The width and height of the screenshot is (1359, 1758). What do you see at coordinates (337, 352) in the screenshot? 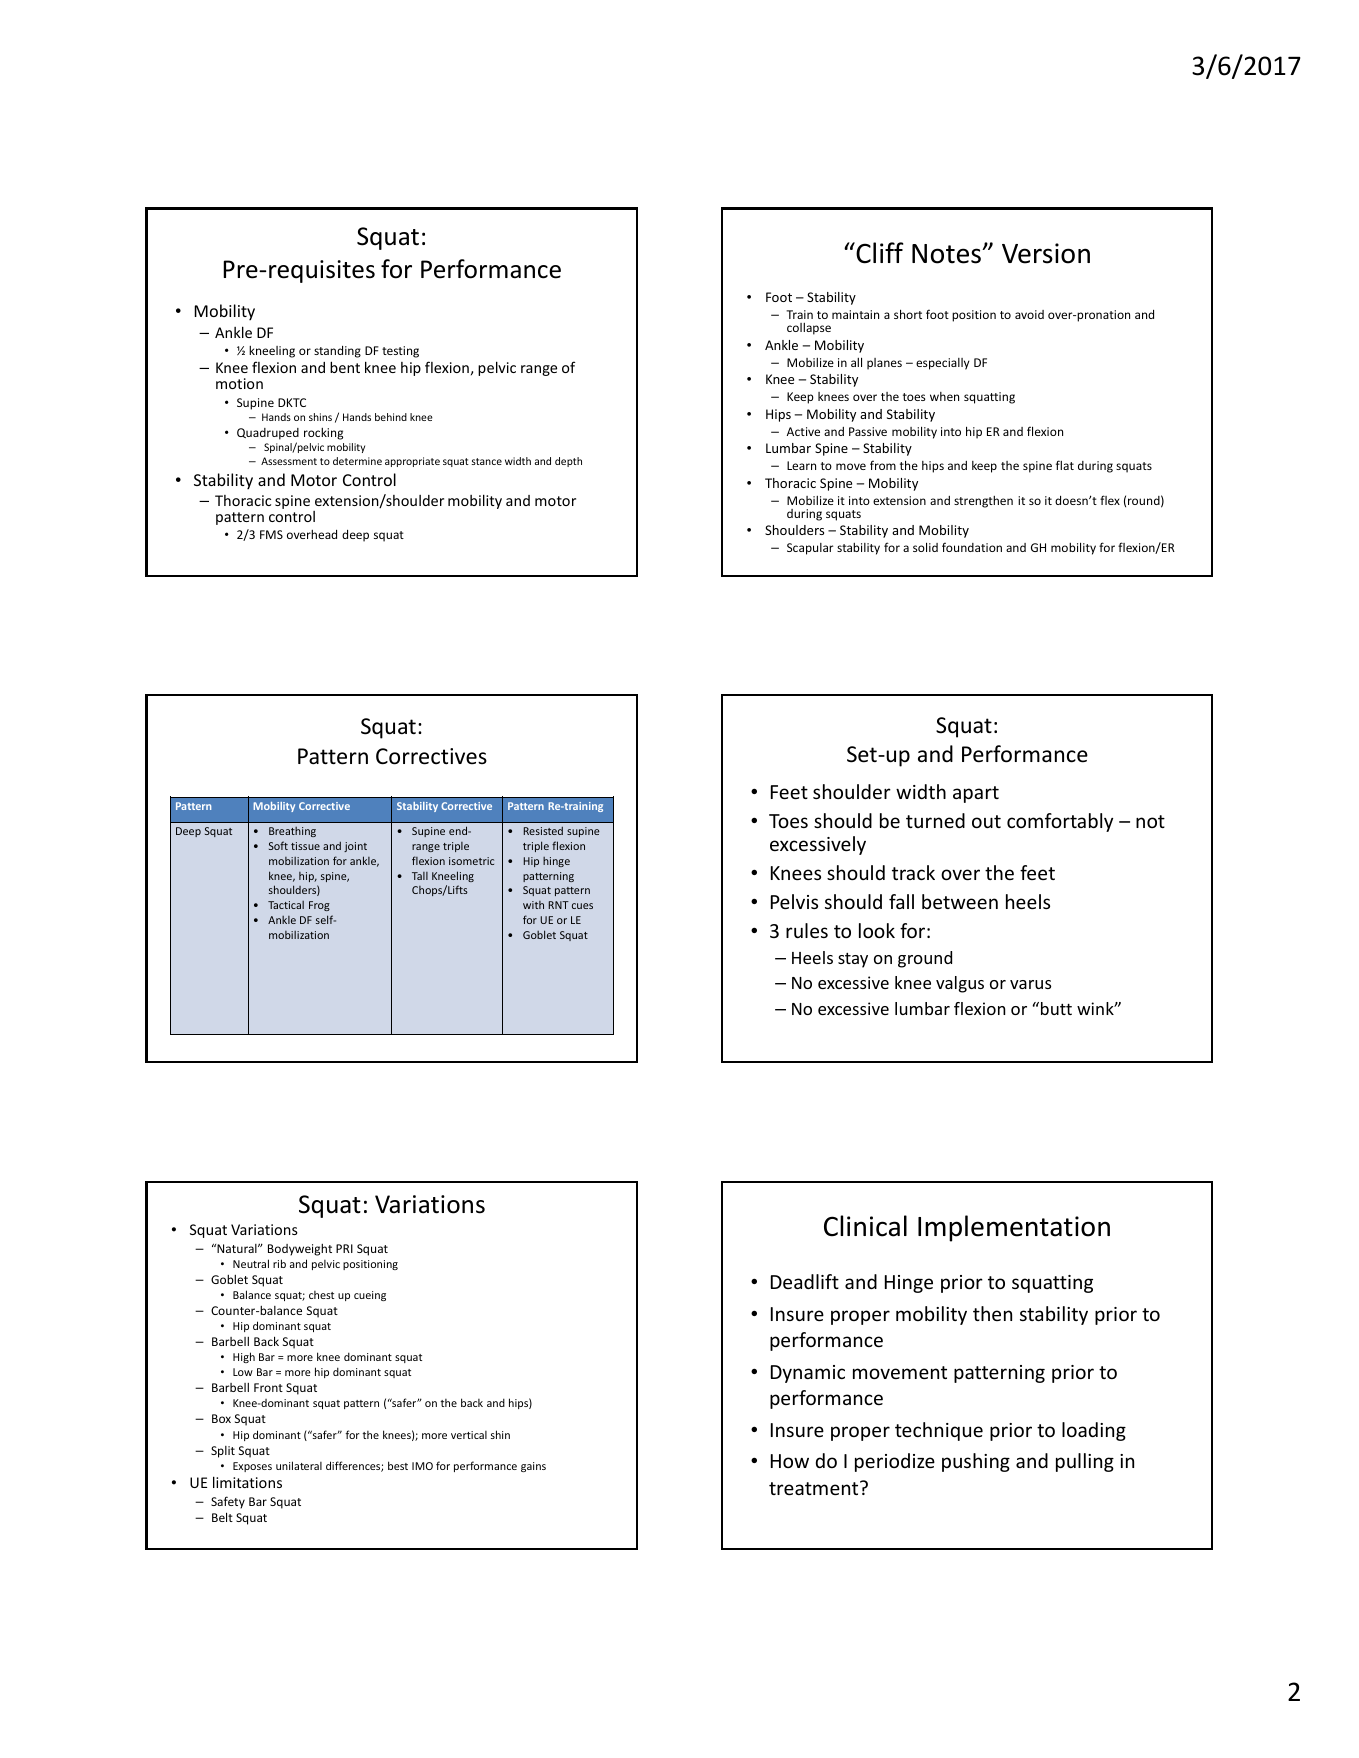
I see `standing` at bounding box center [337, 352].
